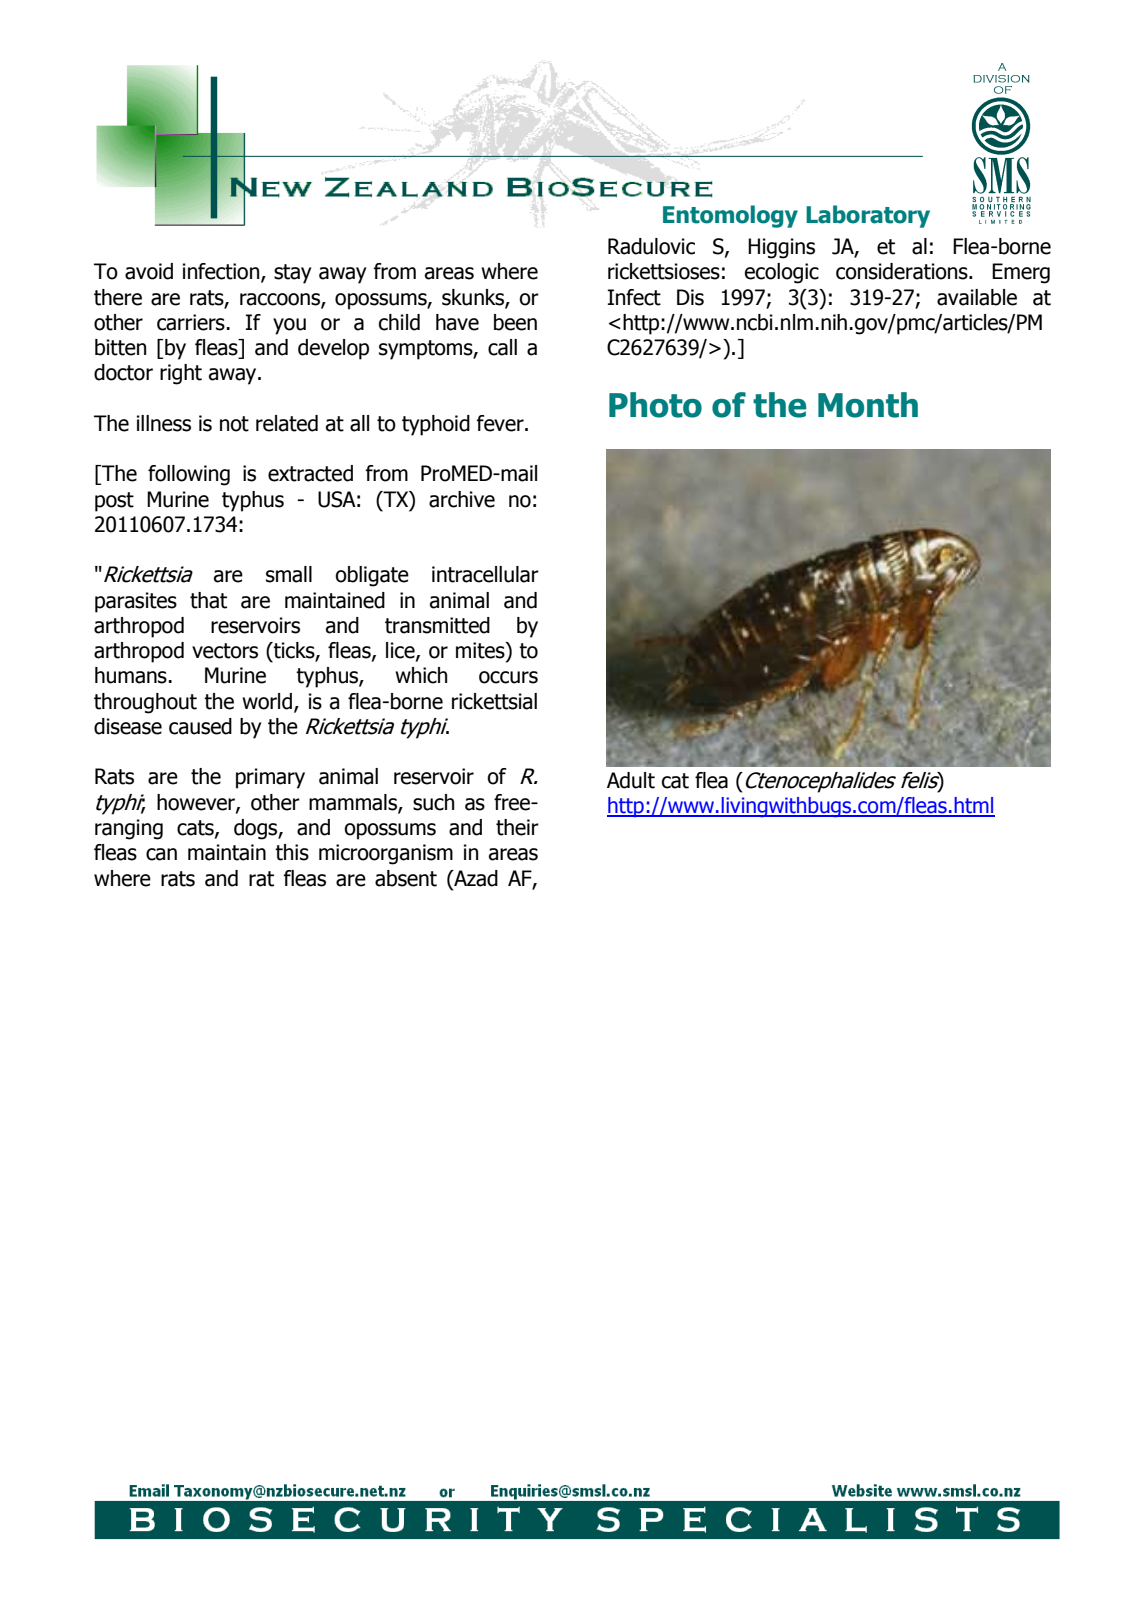  I want to click on their, so click(517, 827).
